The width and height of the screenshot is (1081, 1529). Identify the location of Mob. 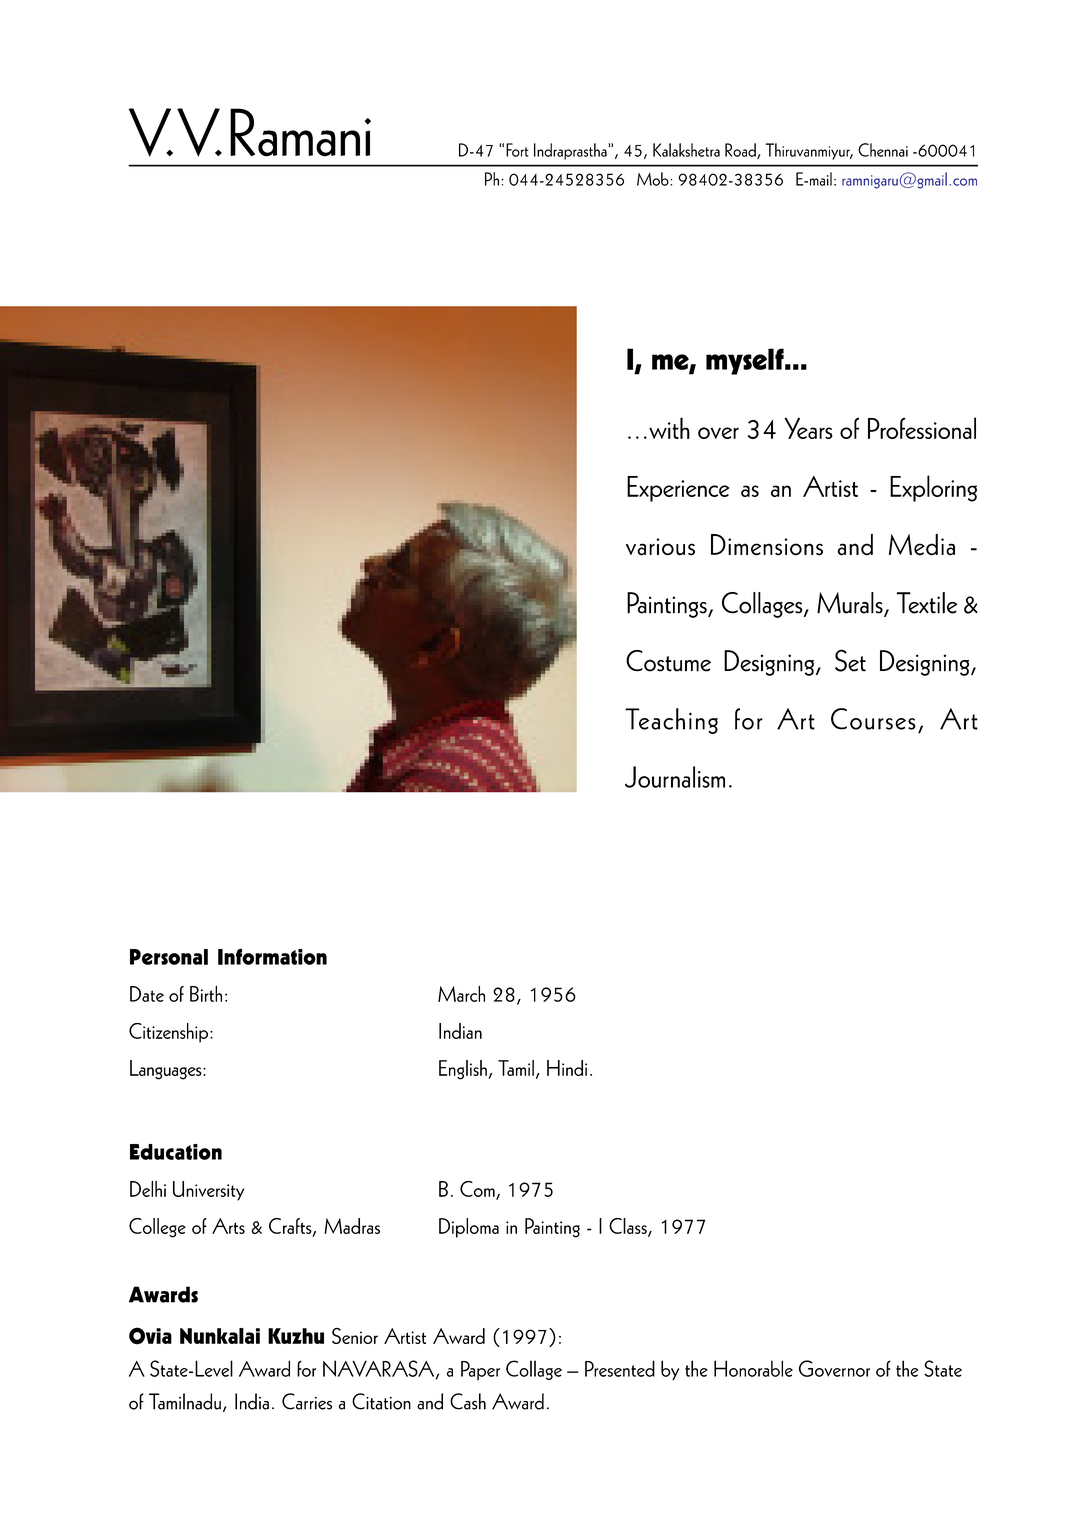
(654, 179).
